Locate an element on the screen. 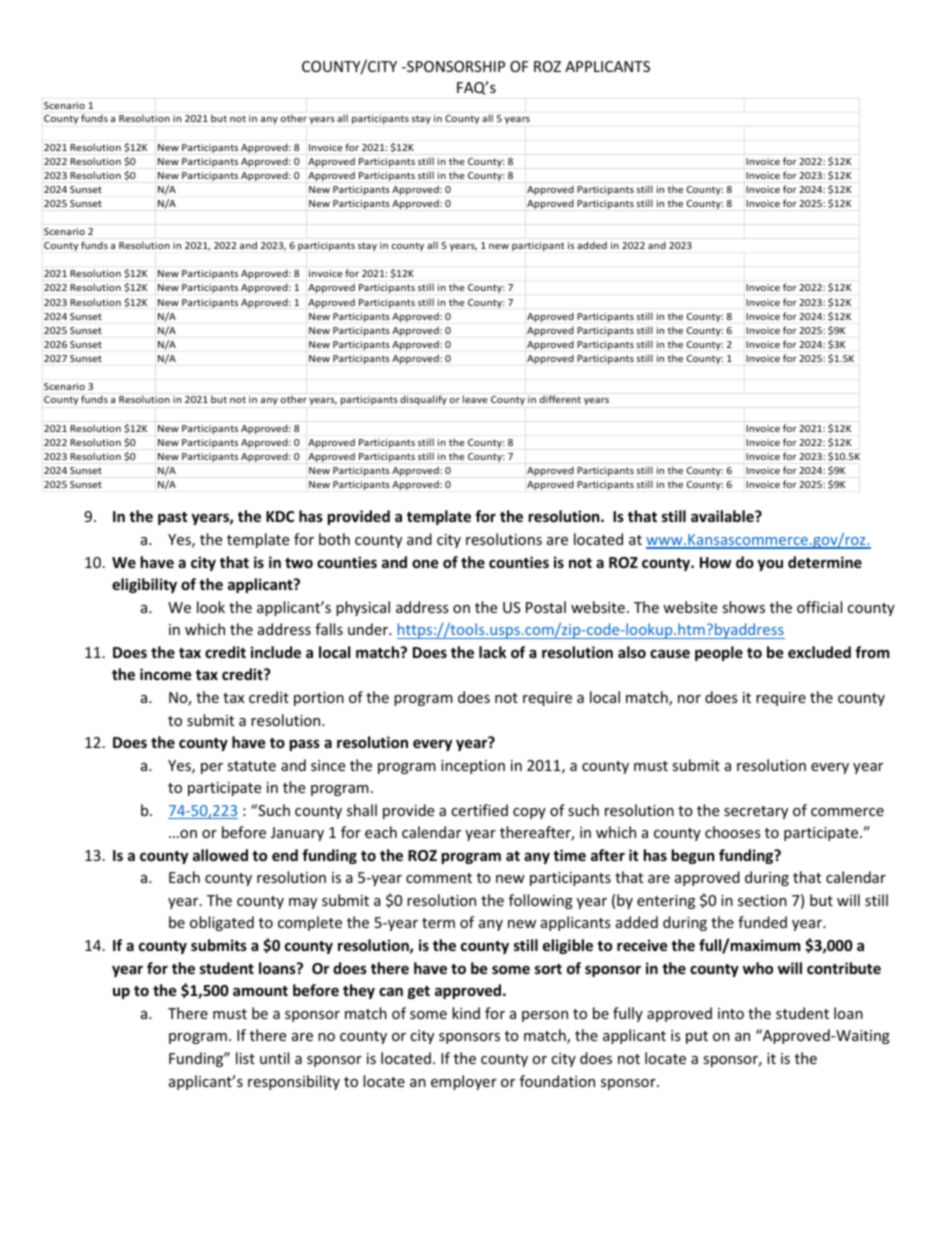  disqualify is located at coordinates (423, 400).
